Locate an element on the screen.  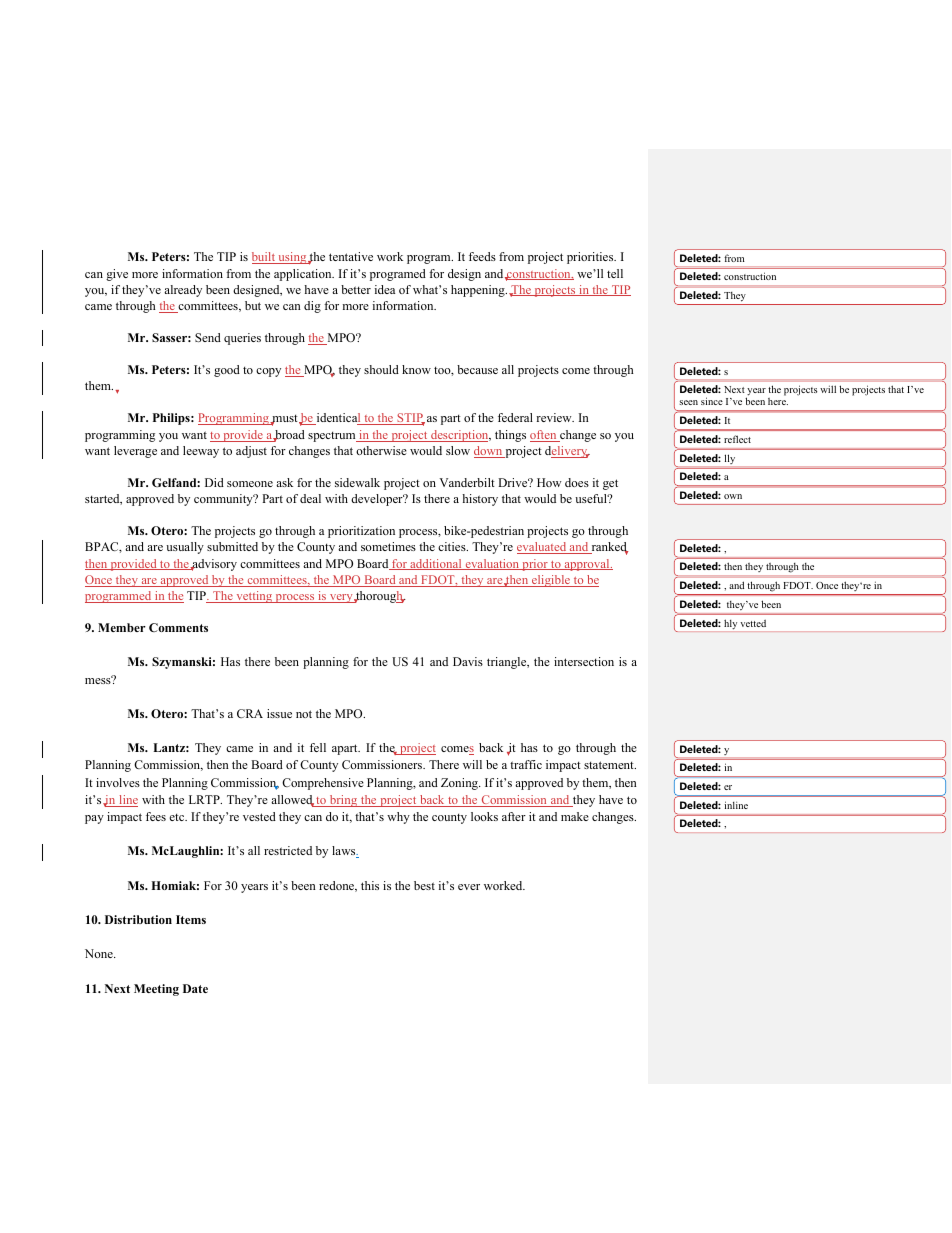
best is located at coordinates (424, 885).
